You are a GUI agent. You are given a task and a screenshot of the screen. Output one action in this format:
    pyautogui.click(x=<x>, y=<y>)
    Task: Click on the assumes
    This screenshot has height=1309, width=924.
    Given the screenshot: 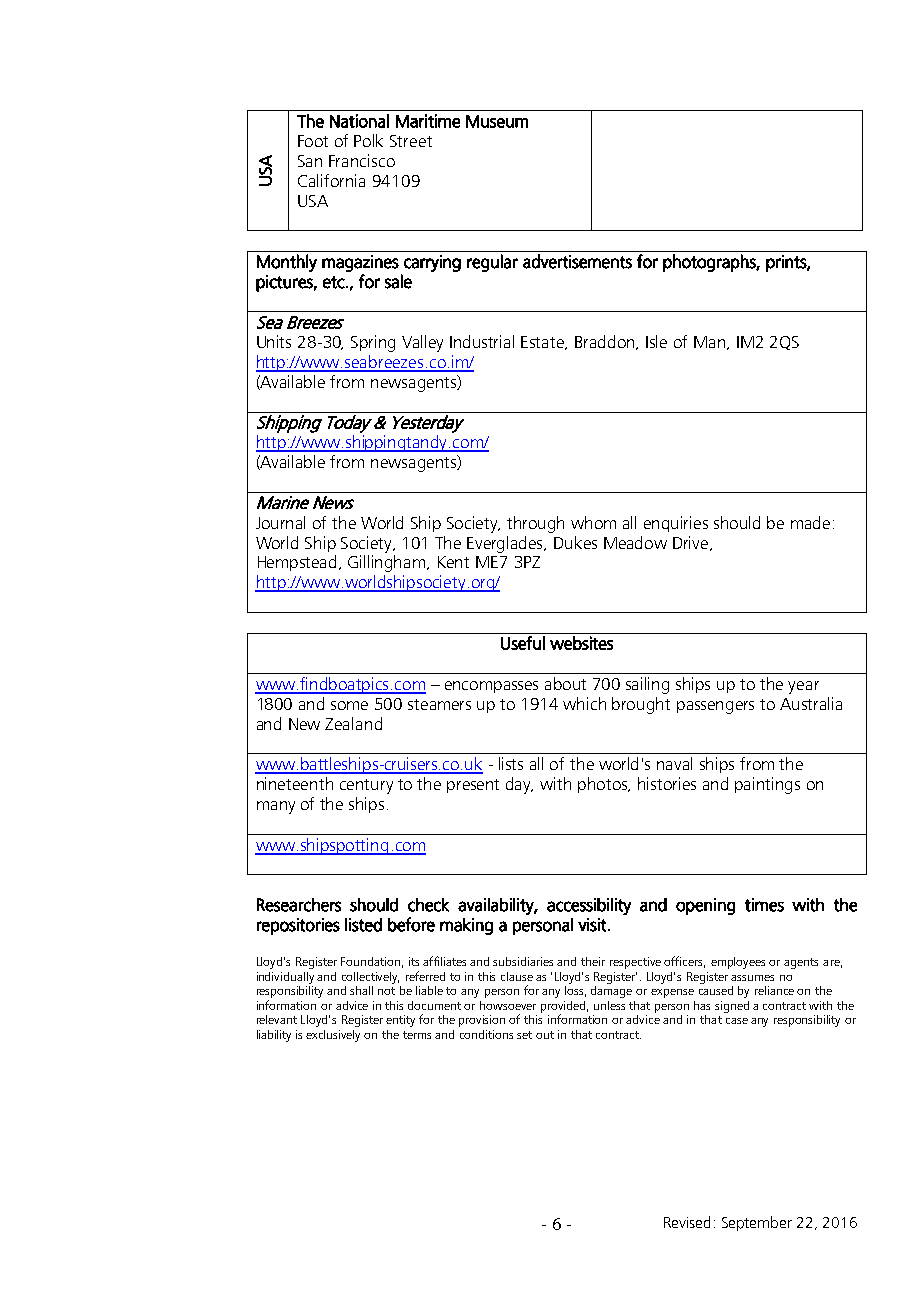 What is the action you would take?
    pyautogui.click(x=752, y=978)
